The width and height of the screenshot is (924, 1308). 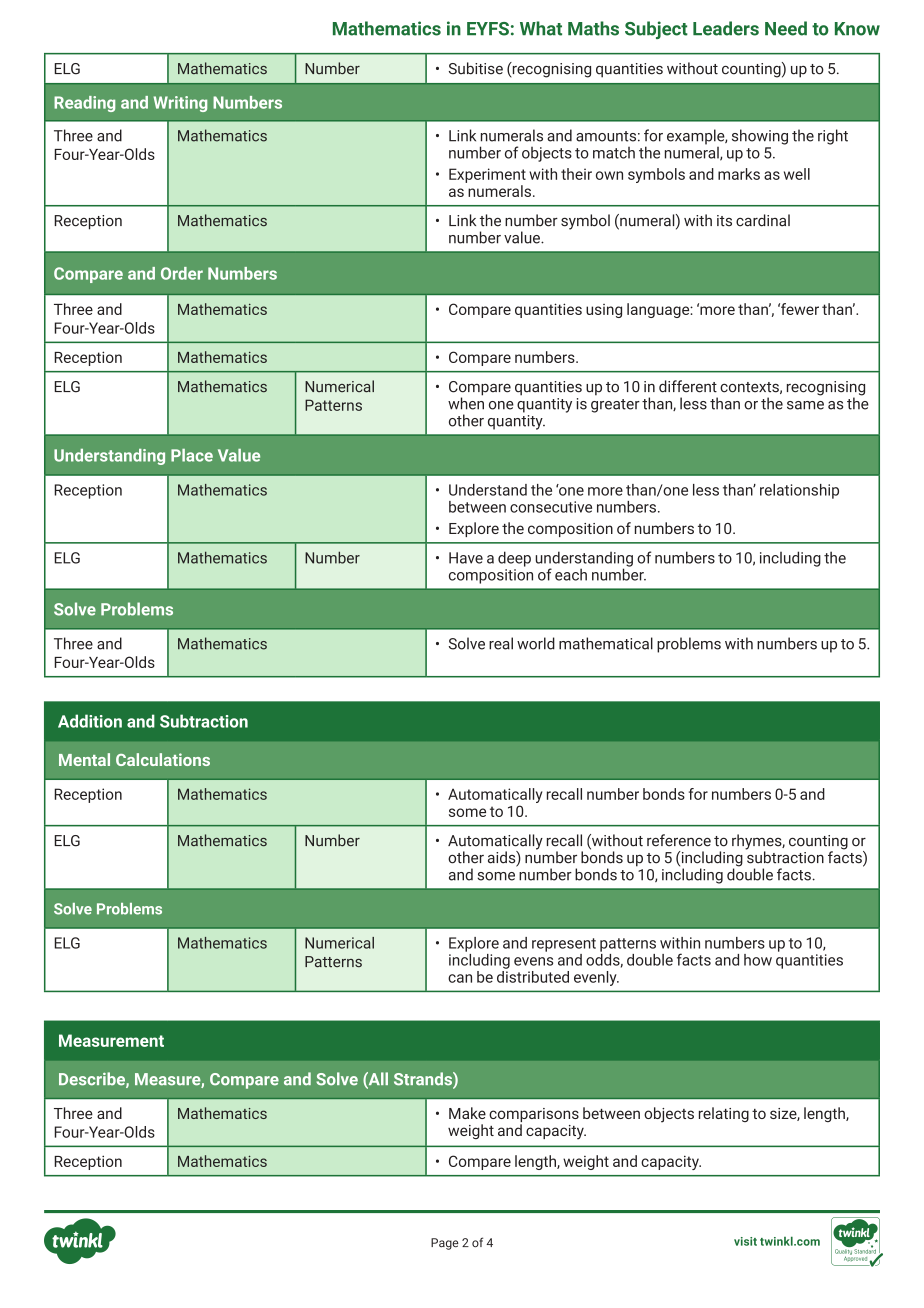 What do you see at coordinates (445, 1244) in the screenshot?
I see `Page` at bounding box center [445, 1244].
